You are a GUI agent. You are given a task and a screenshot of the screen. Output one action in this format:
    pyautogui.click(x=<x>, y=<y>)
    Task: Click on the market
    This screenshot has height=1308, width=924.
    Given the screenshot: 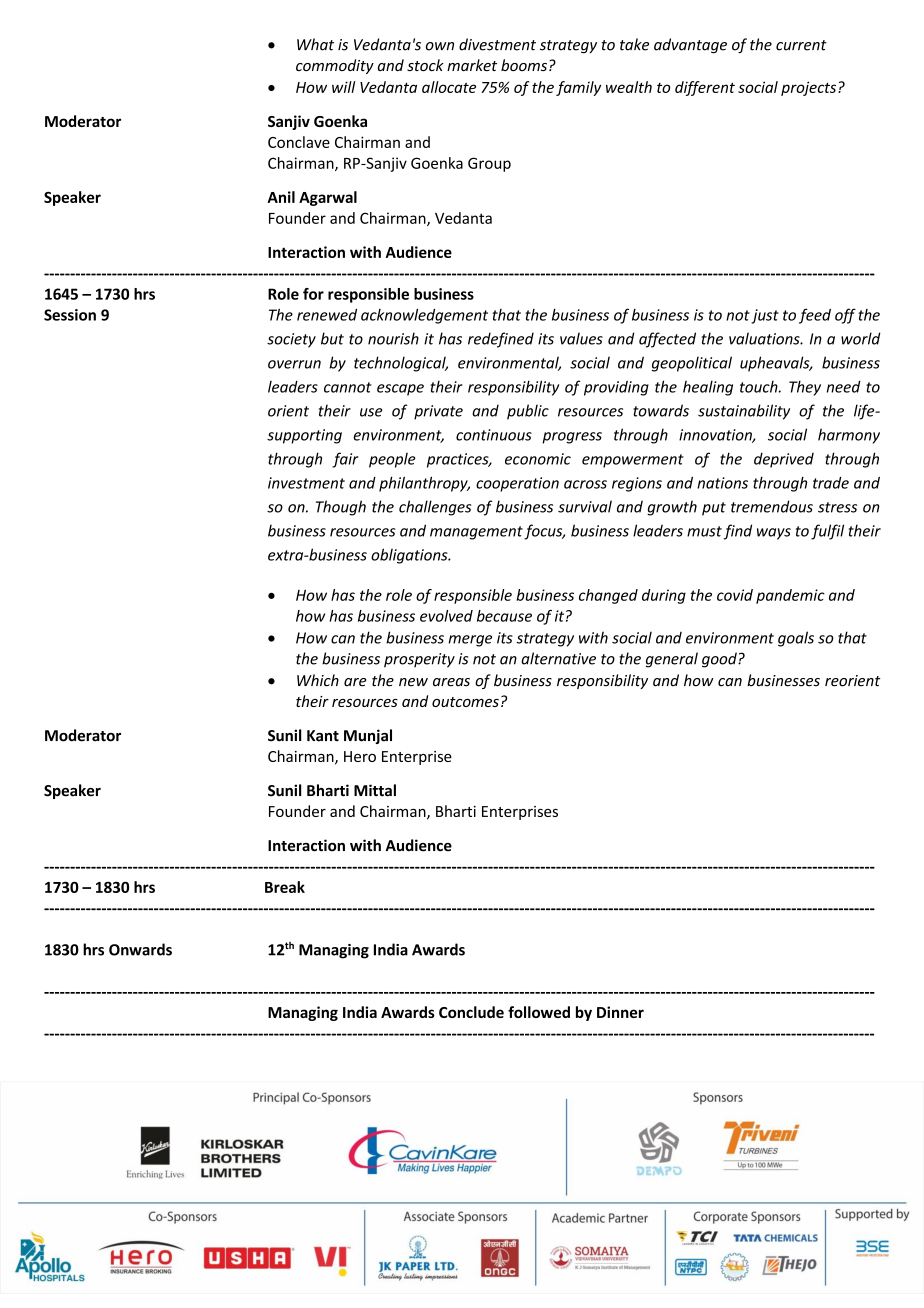 What is the action you would take?
    pyautogui.click(x=472, y=65)
